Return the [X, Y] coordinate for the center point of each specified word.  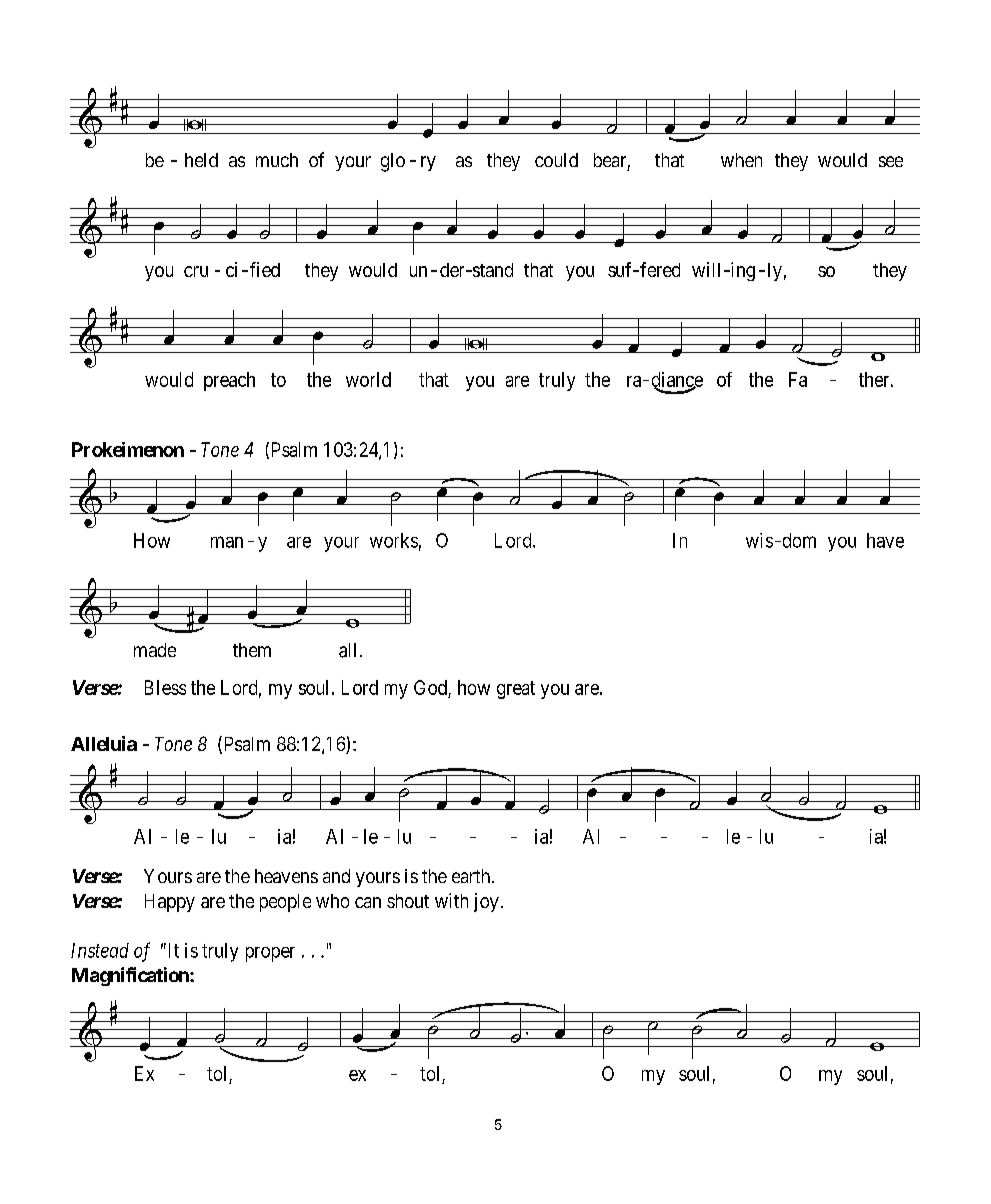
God [431, 689]
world [368, 379]
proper [270, 954]
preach [229, 381]
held [201, 160]
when [741, 160]
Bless [165, 687]
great [516, 690]
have [885, 540]
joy [486, 902]
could [556, 160]
